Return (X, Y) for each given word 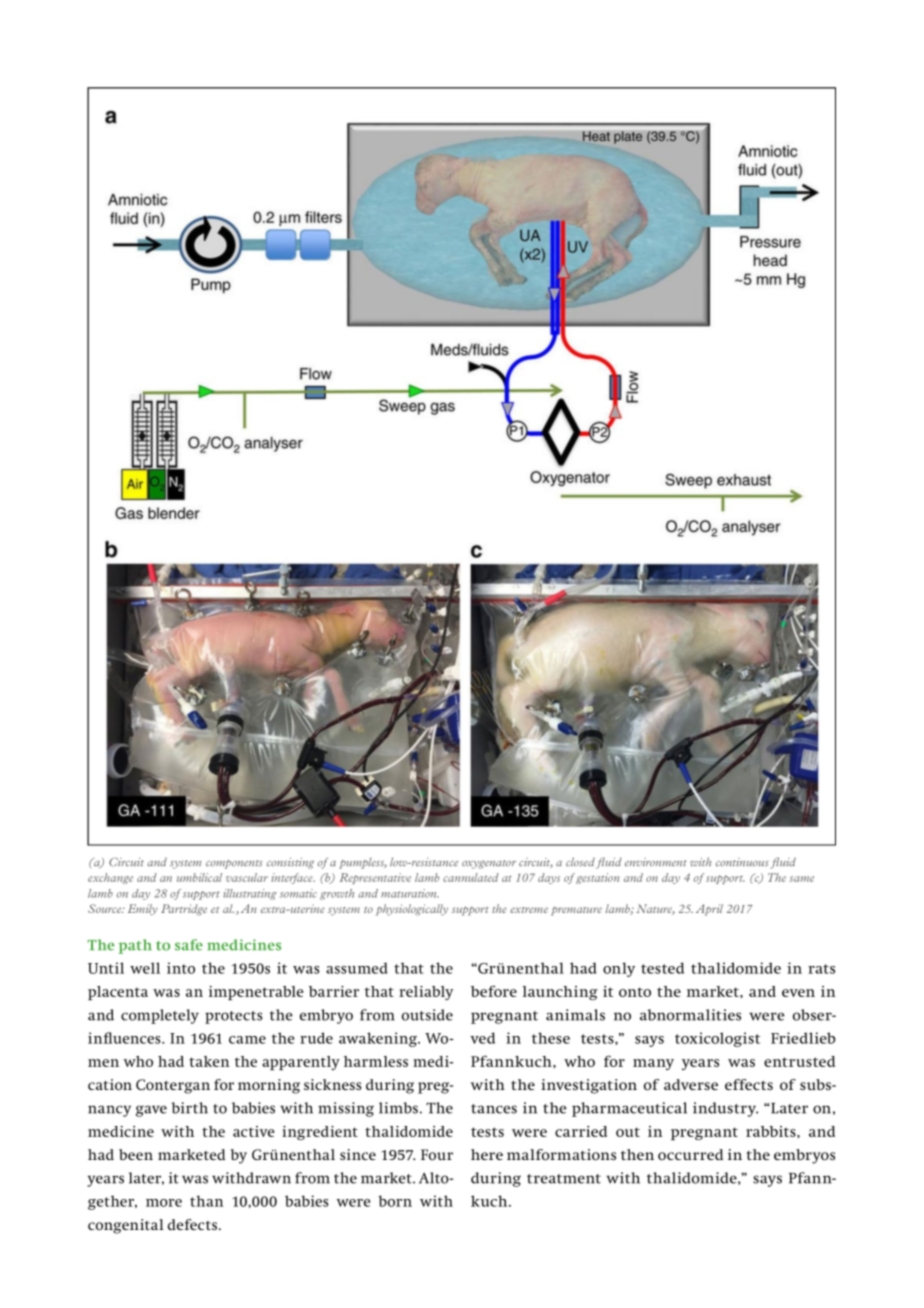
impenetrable (256, 993)
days (549, 878)
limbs (398, 1108)
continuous (742, 862)
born (395, 1201)
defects (194, 1224)
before (494, 991)
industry (725, 1109)
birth (190, 1108)
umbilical (199, 877)
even (798, 993)
